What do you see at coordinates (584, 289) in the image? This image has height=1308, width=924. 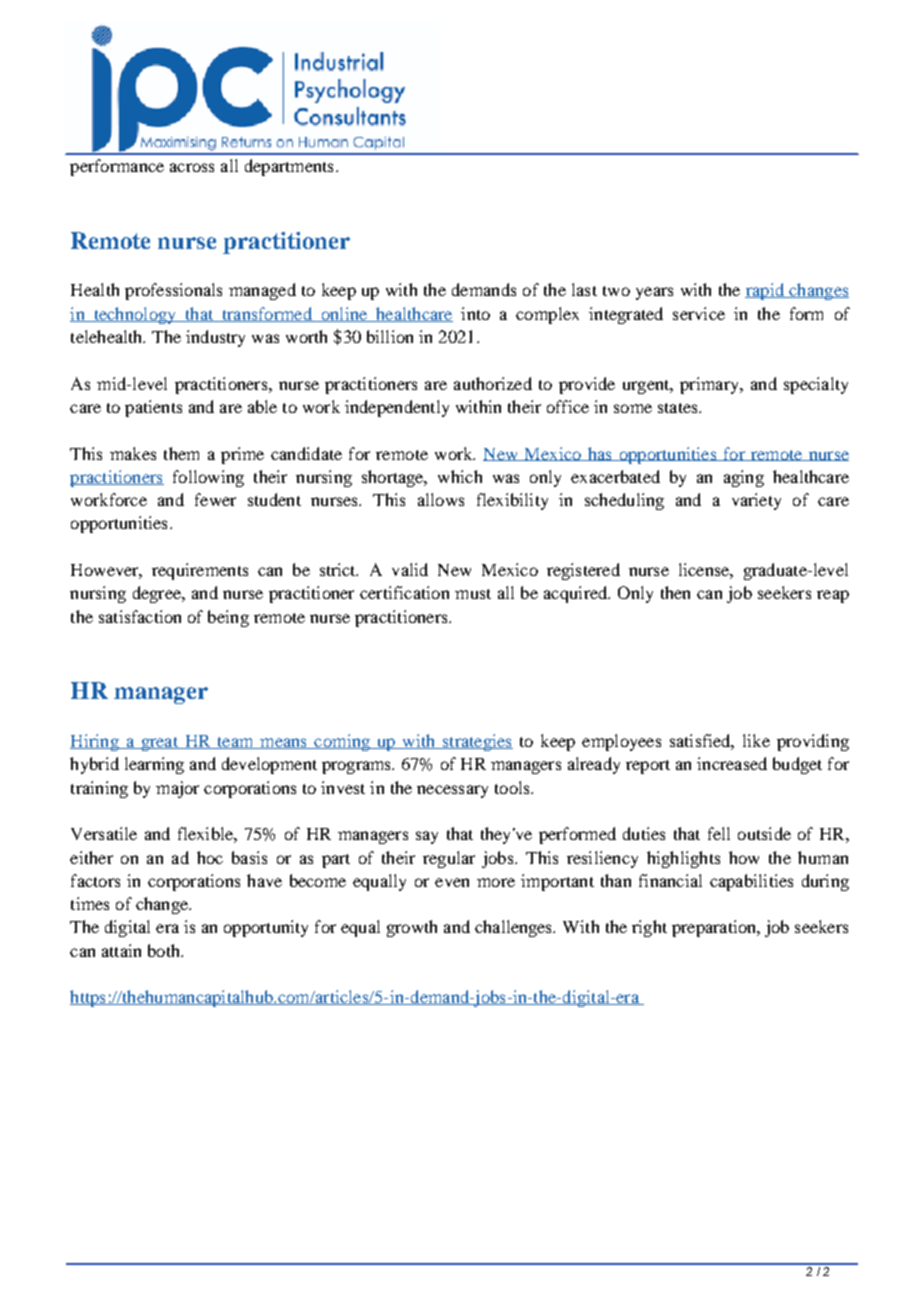 I see `last` at bounding box center [584, 289].
